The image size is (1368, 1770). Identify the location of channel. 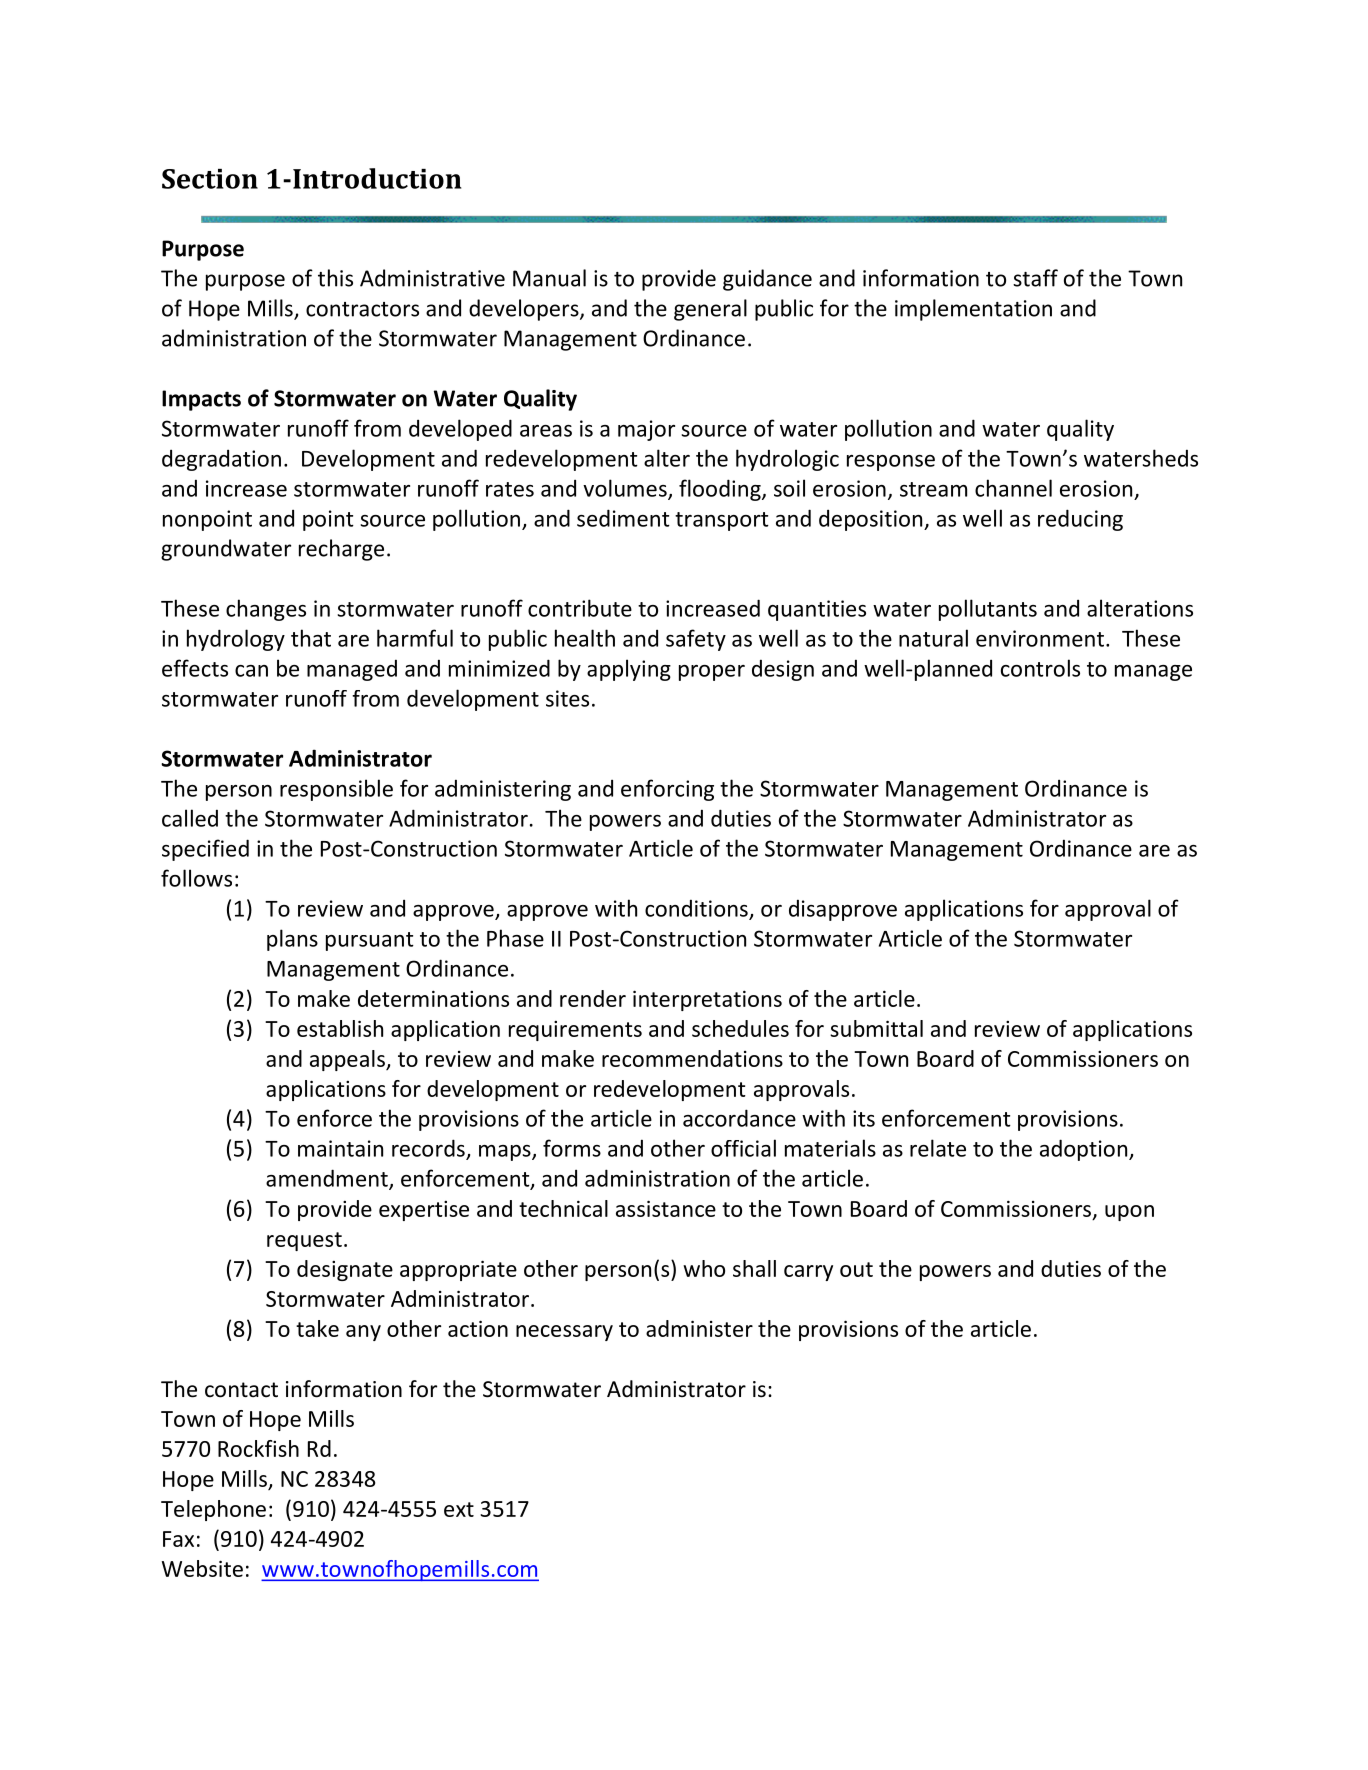
(1013, 488).
